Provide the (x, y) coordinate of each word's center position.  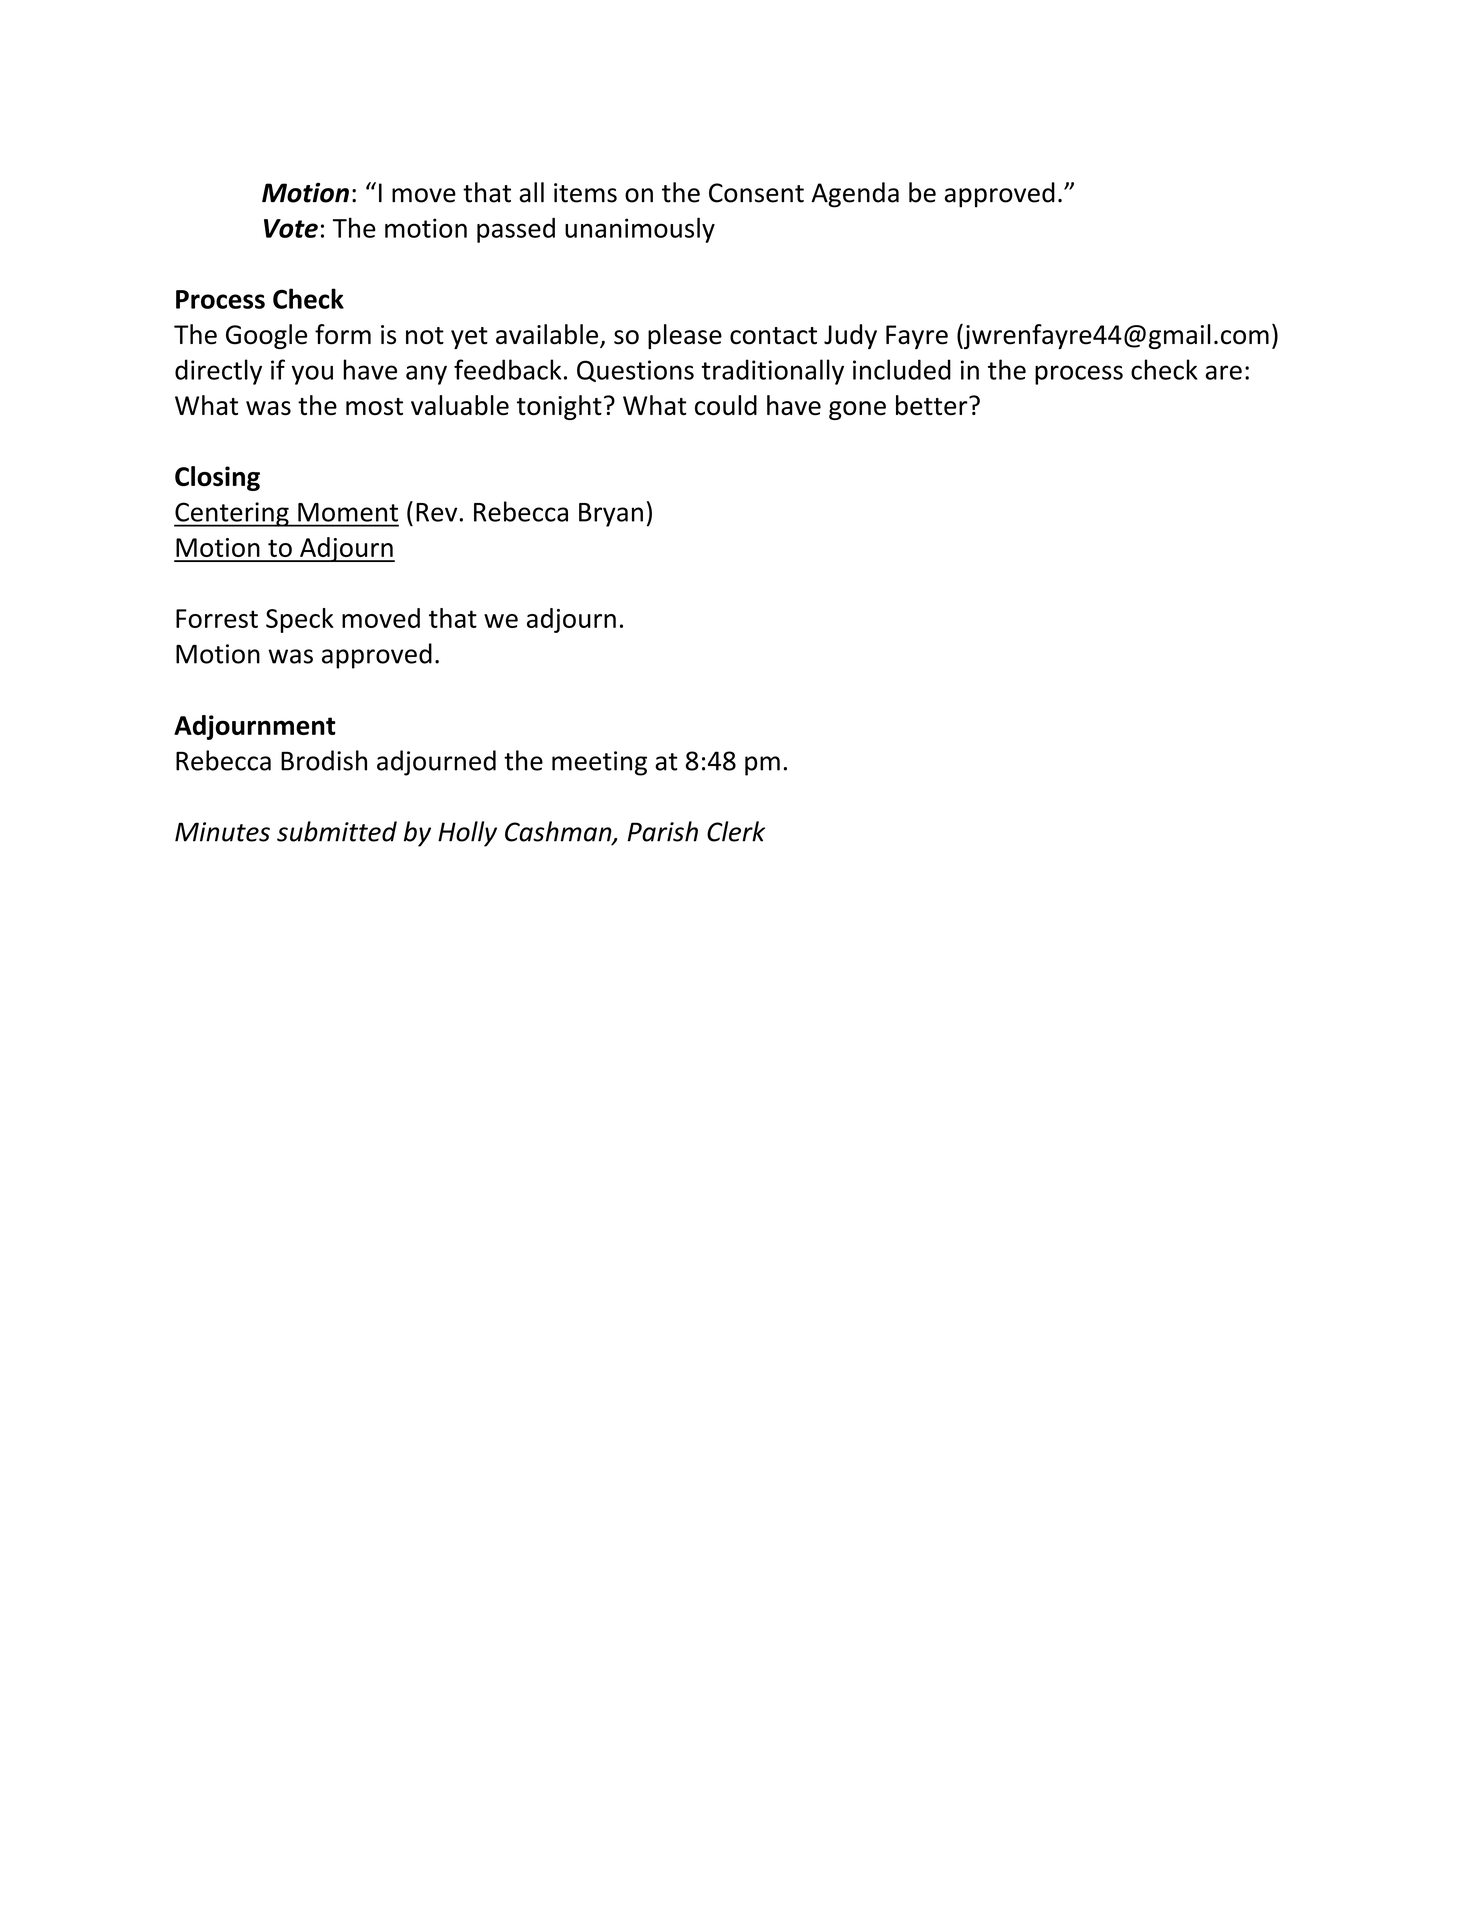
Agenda (855, 195)
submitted (337, 831)
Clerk (736, 831)
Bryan (611, 515)
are (1223, 372)
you (312, 375)
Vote (291, 228)
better (933, 405)
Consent (756, 193)
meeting (599, 763)
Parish (663, 831)
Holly (467, 834)
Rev (438, 512)
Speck (300, 620)
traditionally (773, 372)
